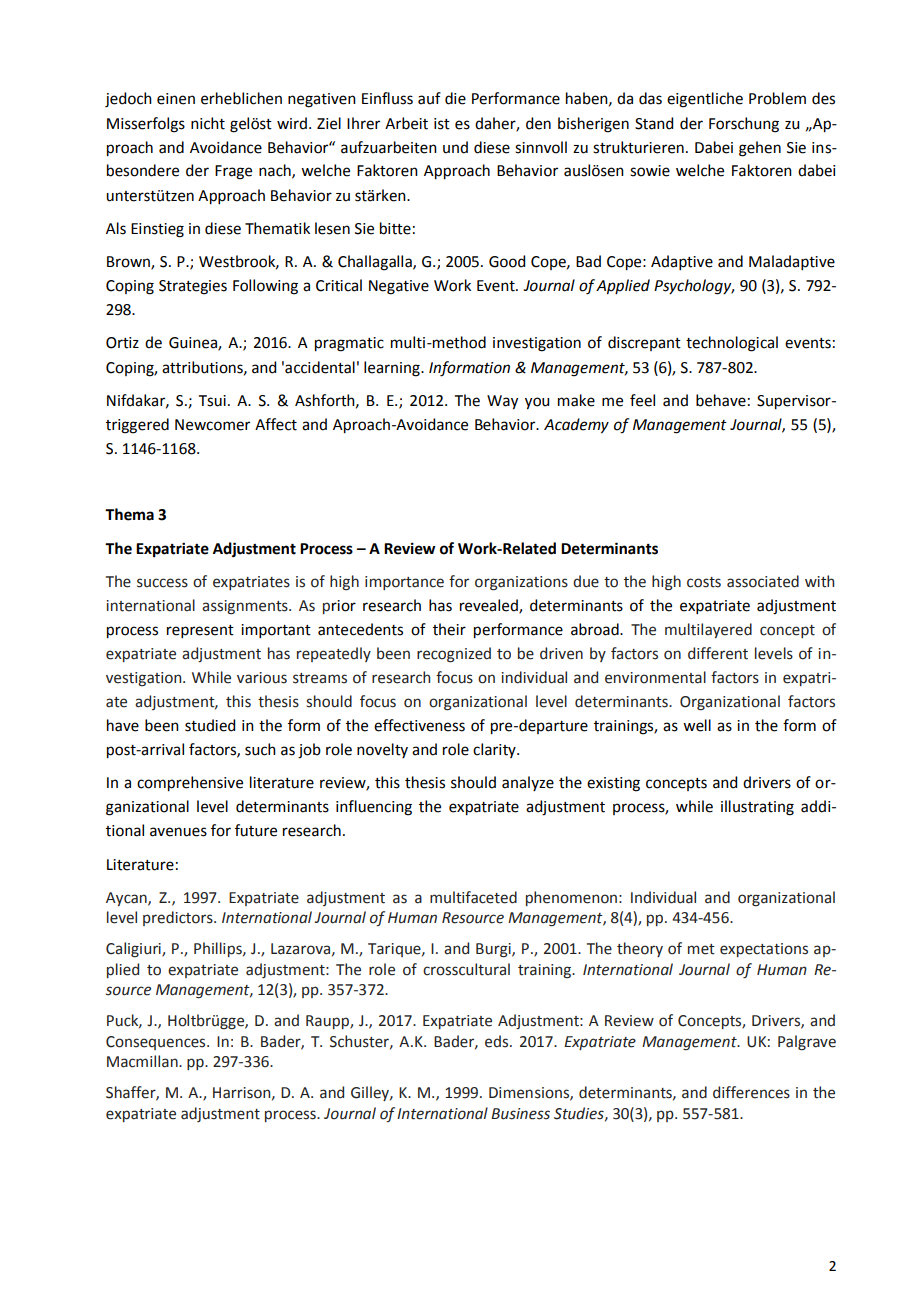  I want to click on Macmillan, so click(143, 1061).
